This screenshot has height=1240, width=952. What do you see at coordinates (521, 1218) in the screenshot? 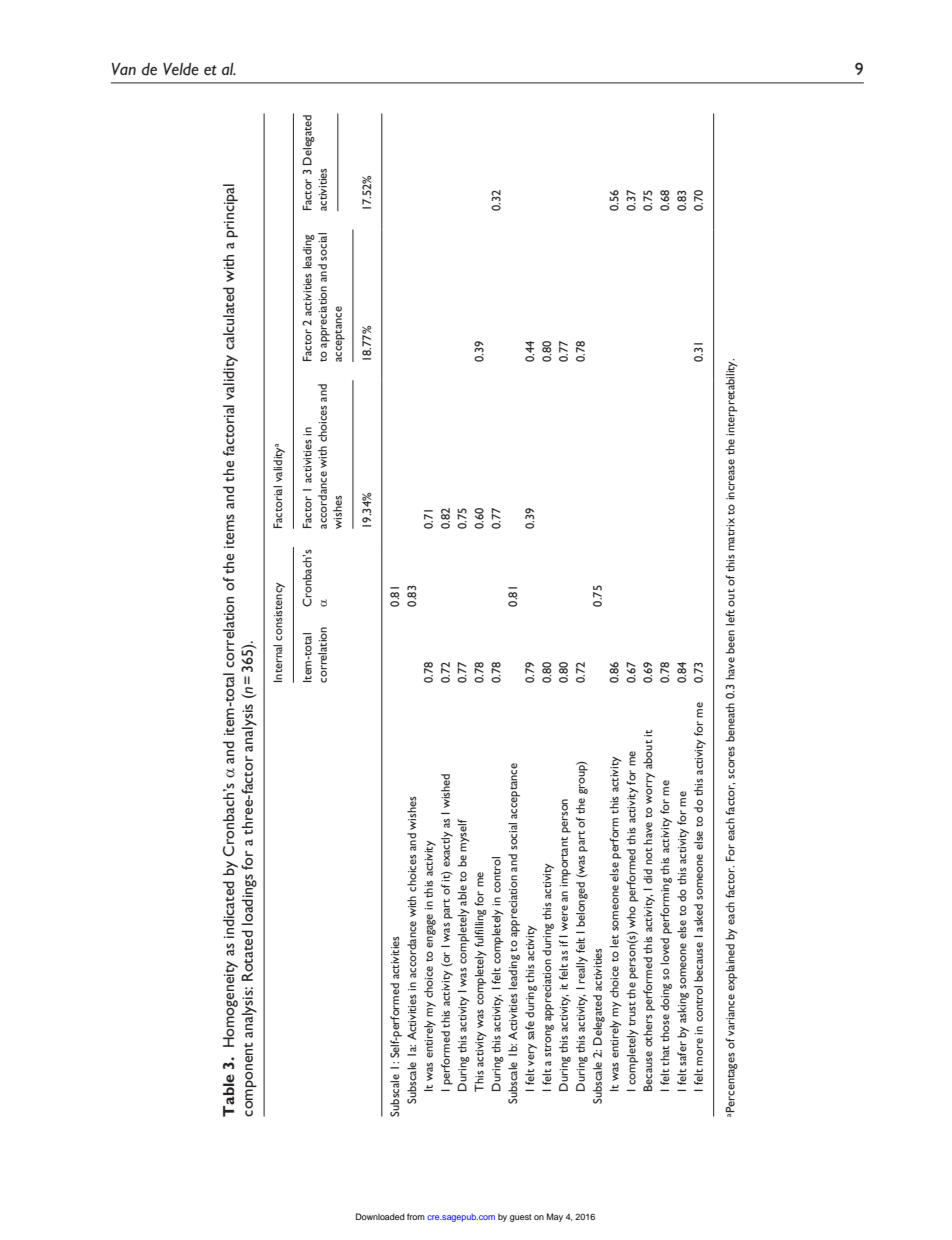
I see `guest` at bounding box center [521, 1218].
